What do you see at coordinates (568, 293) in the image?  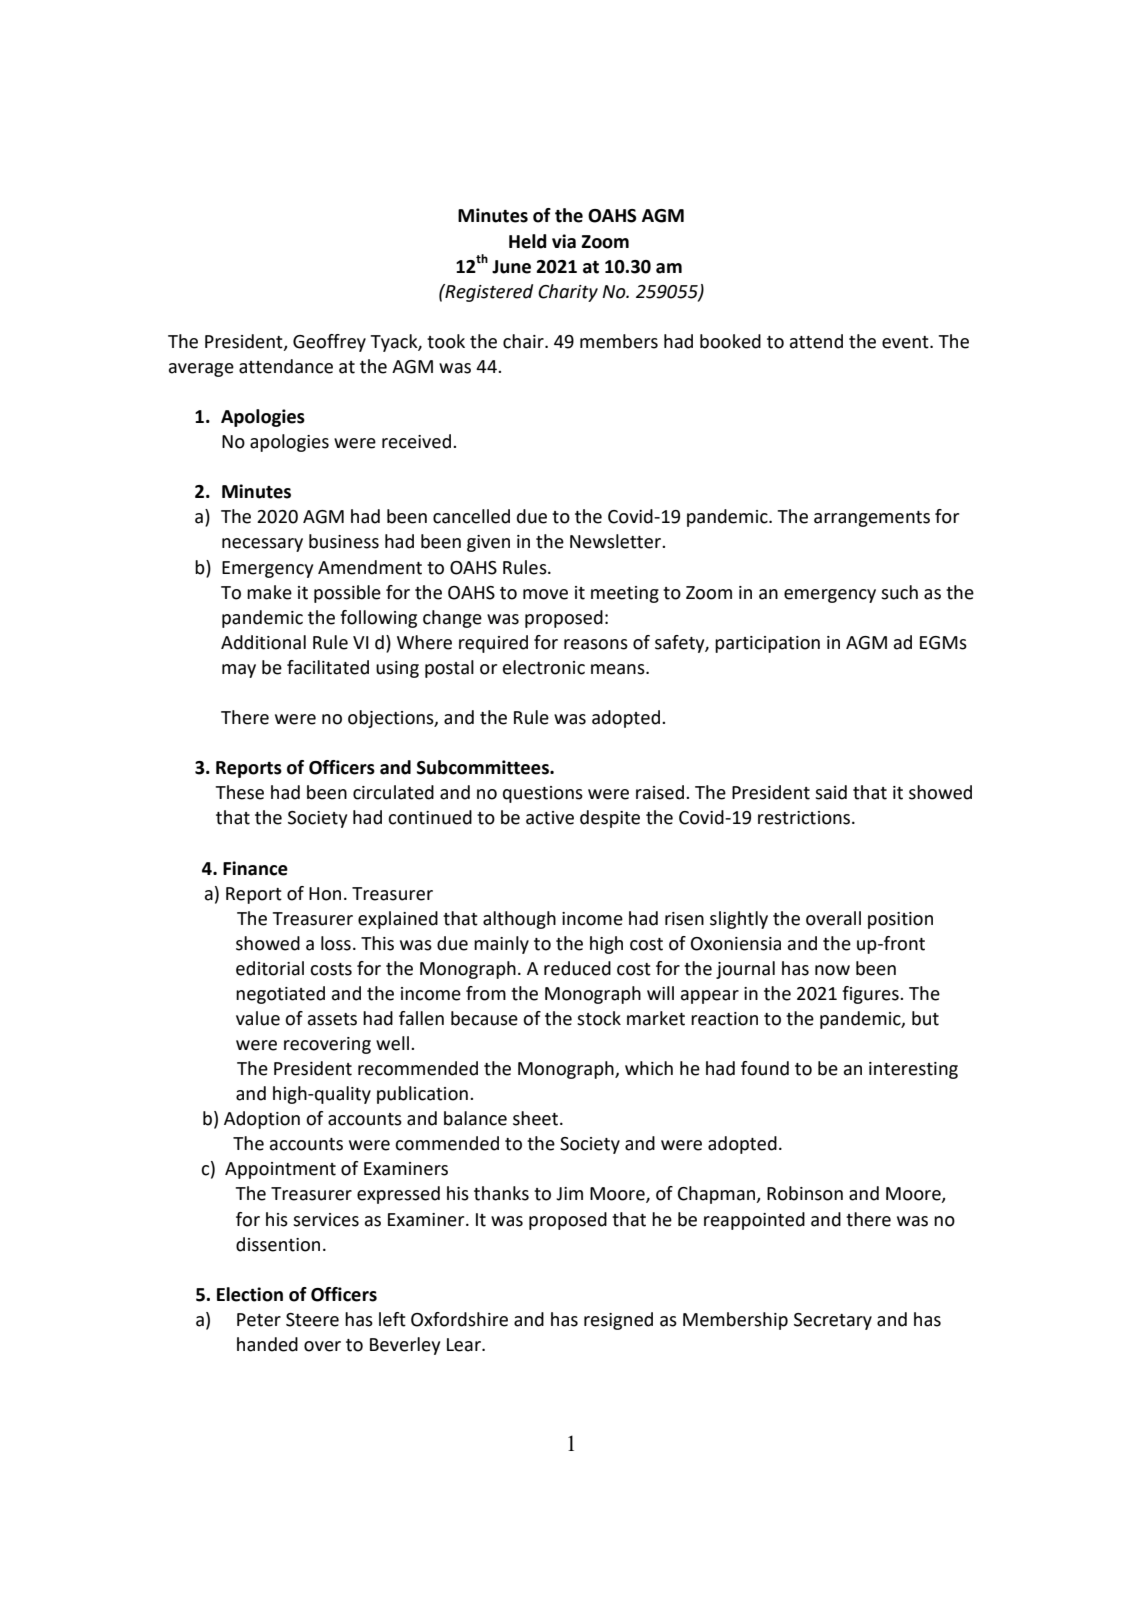 I see `Charity` at bounding box center [568, 293].
